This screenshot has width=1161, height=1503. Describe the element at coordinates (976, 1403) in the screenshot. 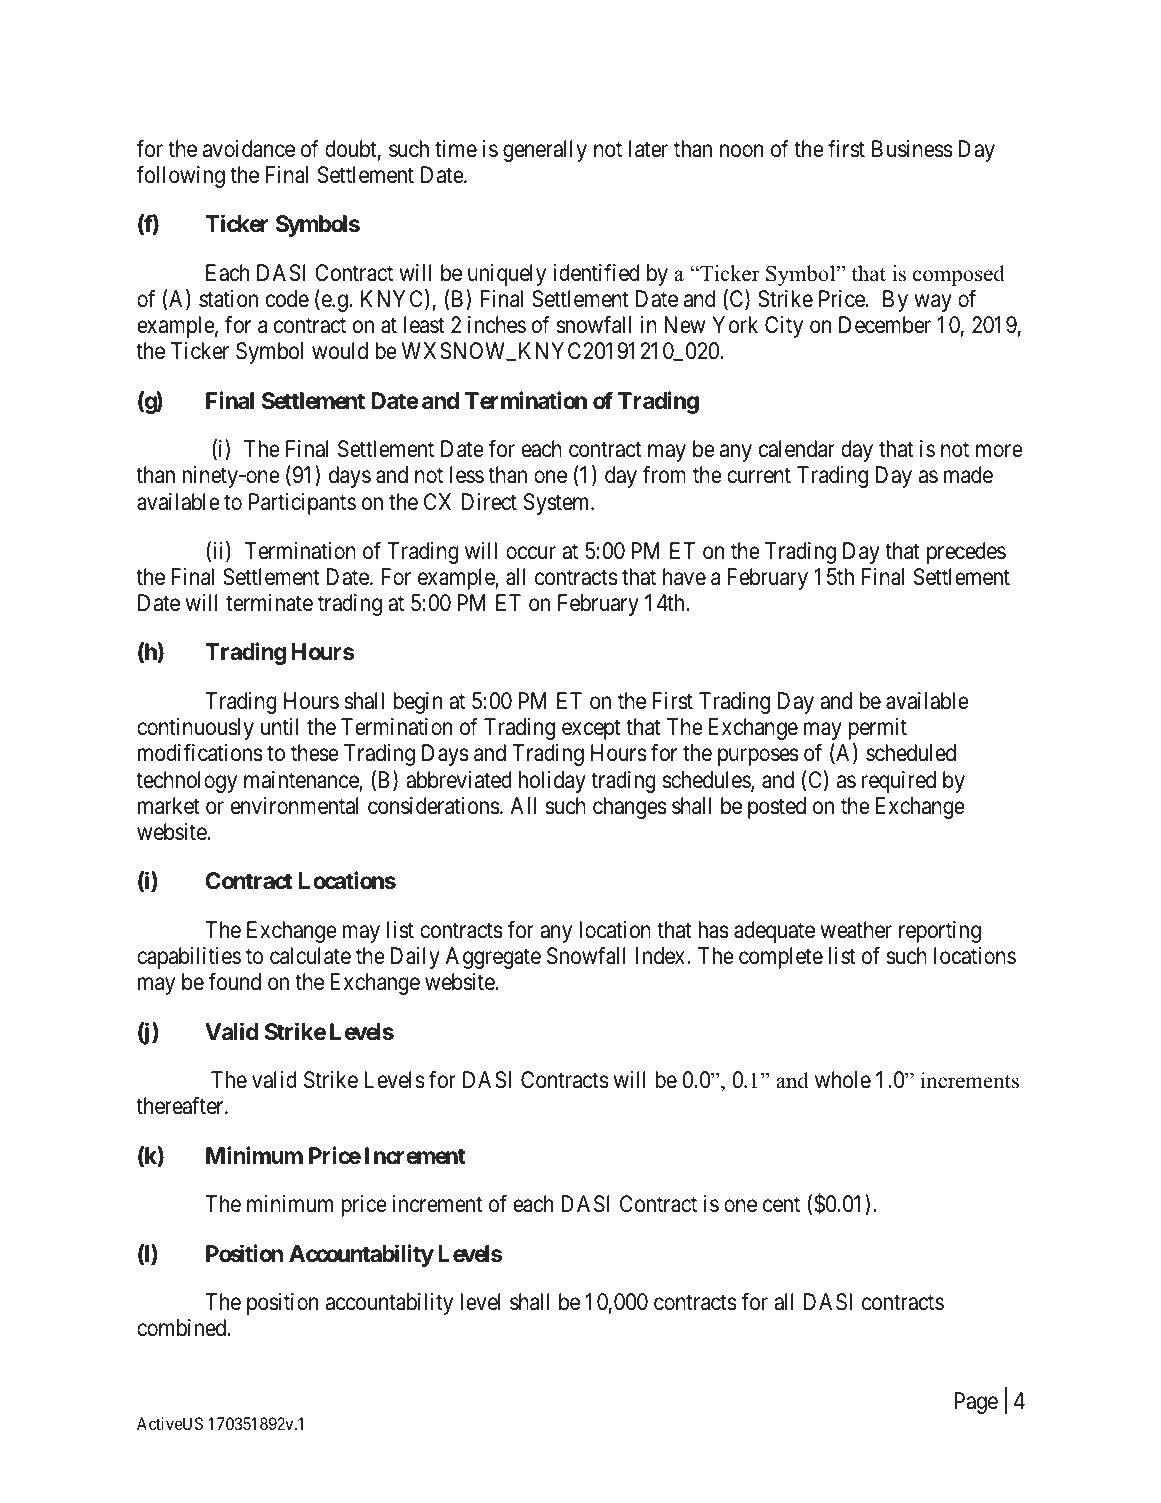

I see `Page` at that location.
